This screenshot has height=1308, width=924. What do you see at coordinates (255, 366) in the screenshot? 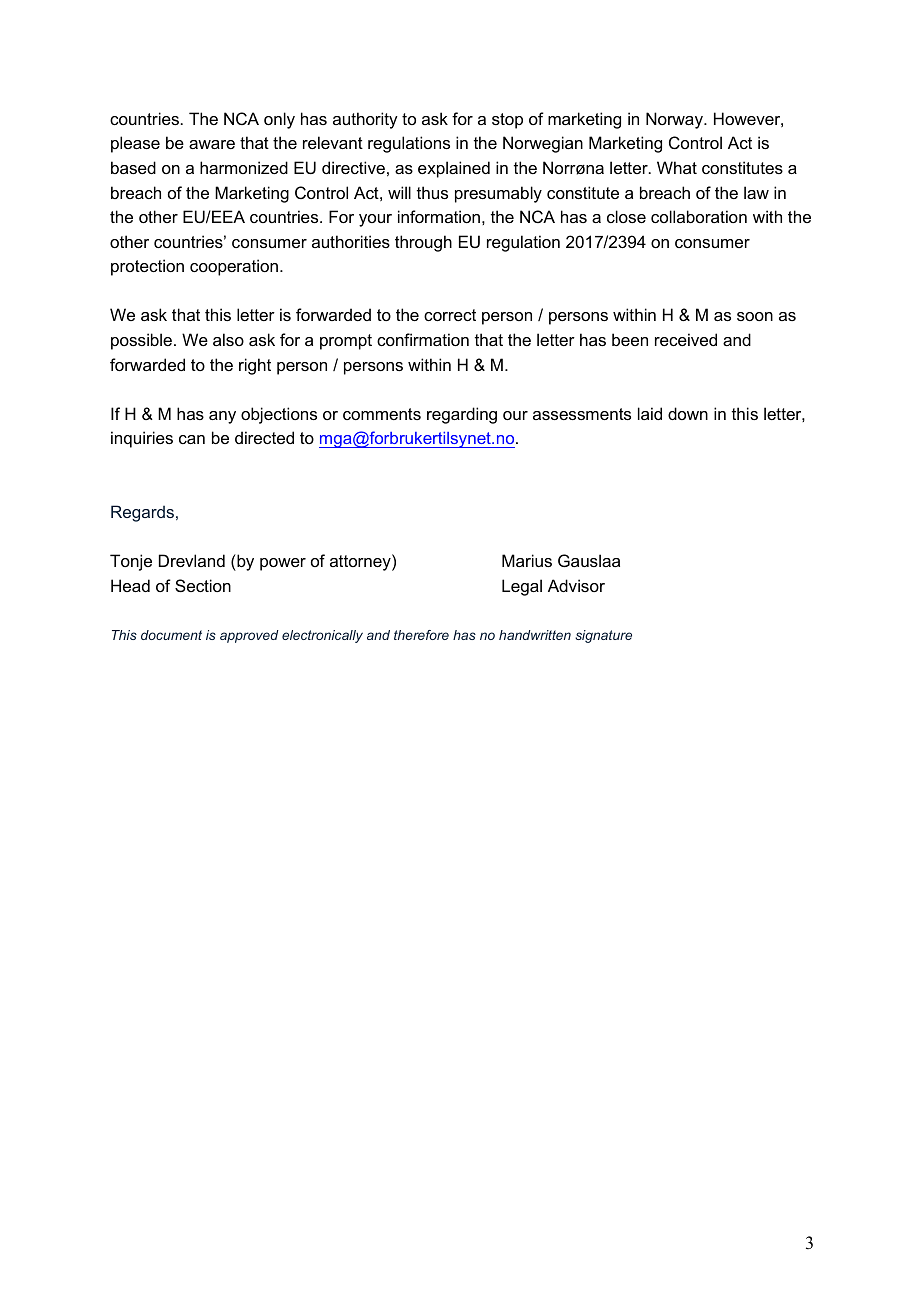
I see `right` at bounding box center [255, 366].
